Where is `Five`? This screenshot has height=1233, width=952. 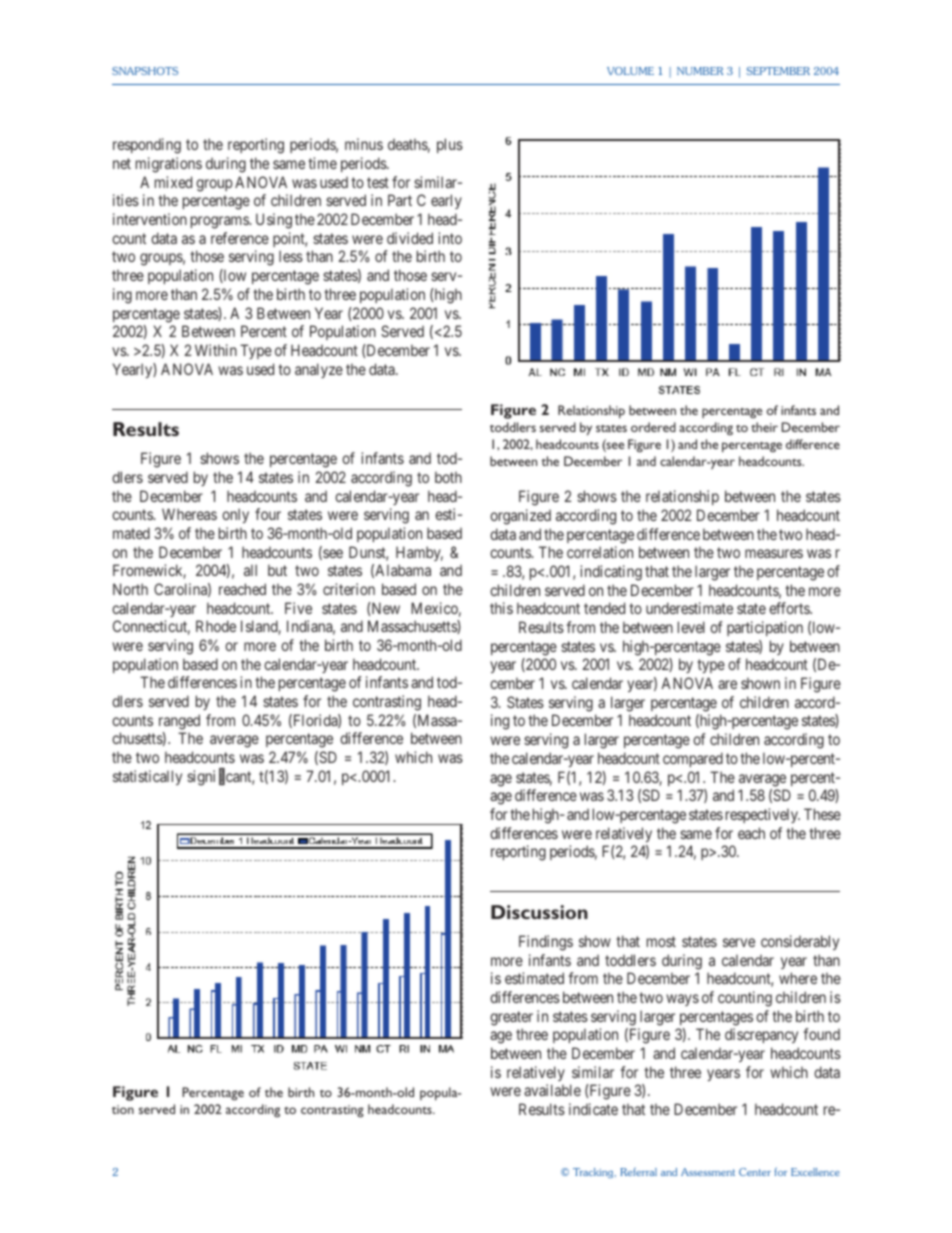
Five is located at coordinates (298, 608).
